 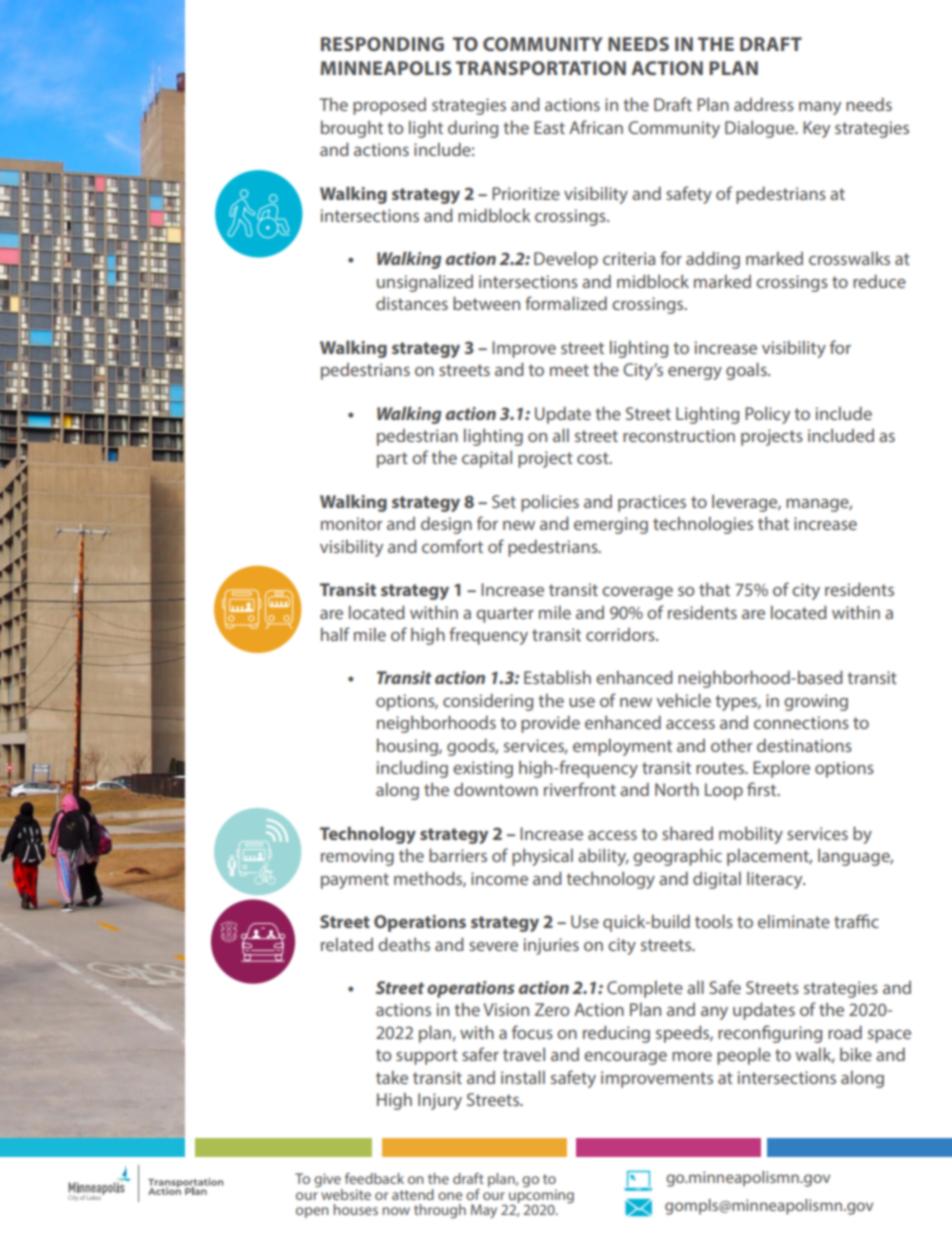 I want to click on feedback, so click(x=374, y=1178).
